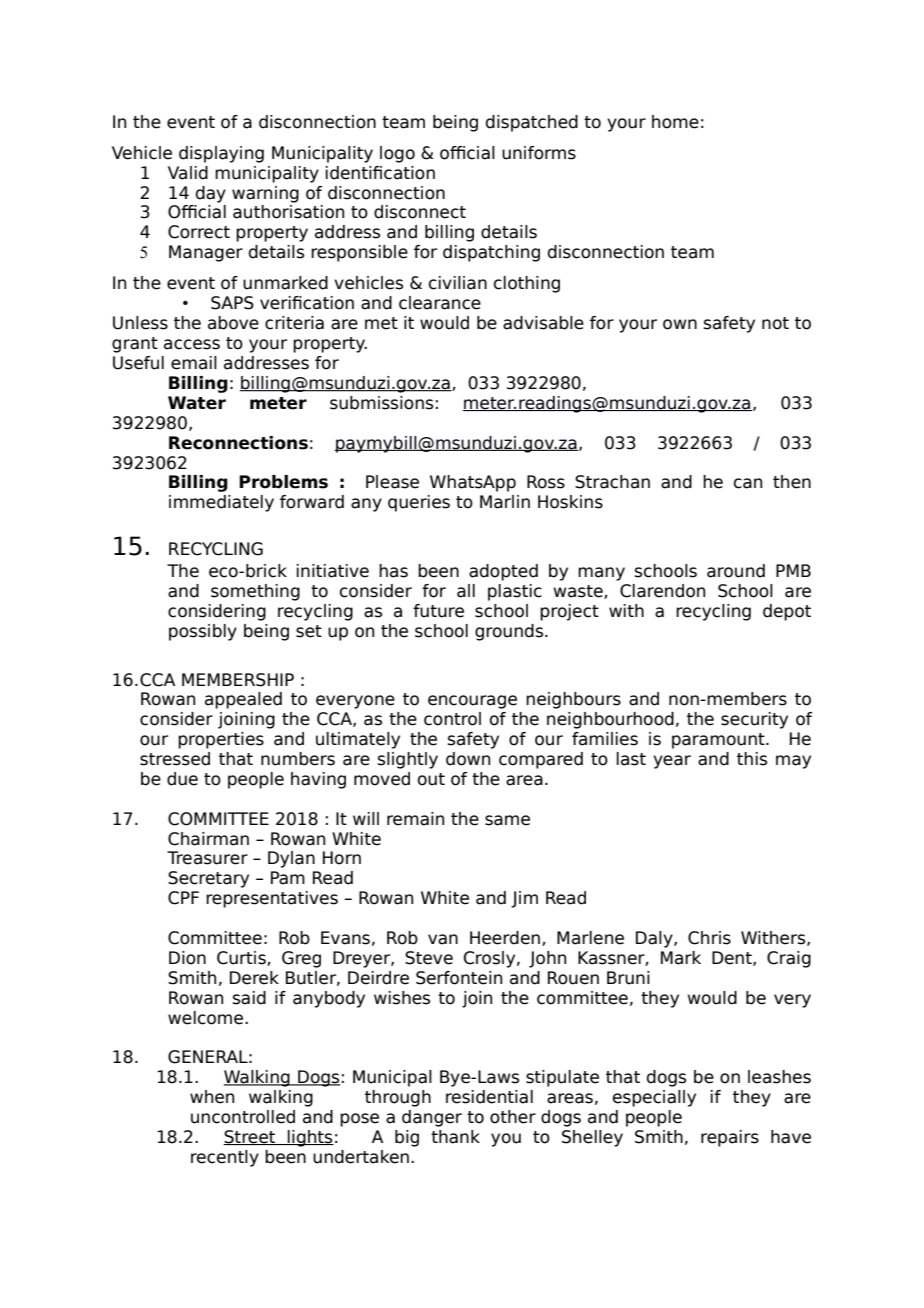  I want to click on Chris, so click(709, 938).
